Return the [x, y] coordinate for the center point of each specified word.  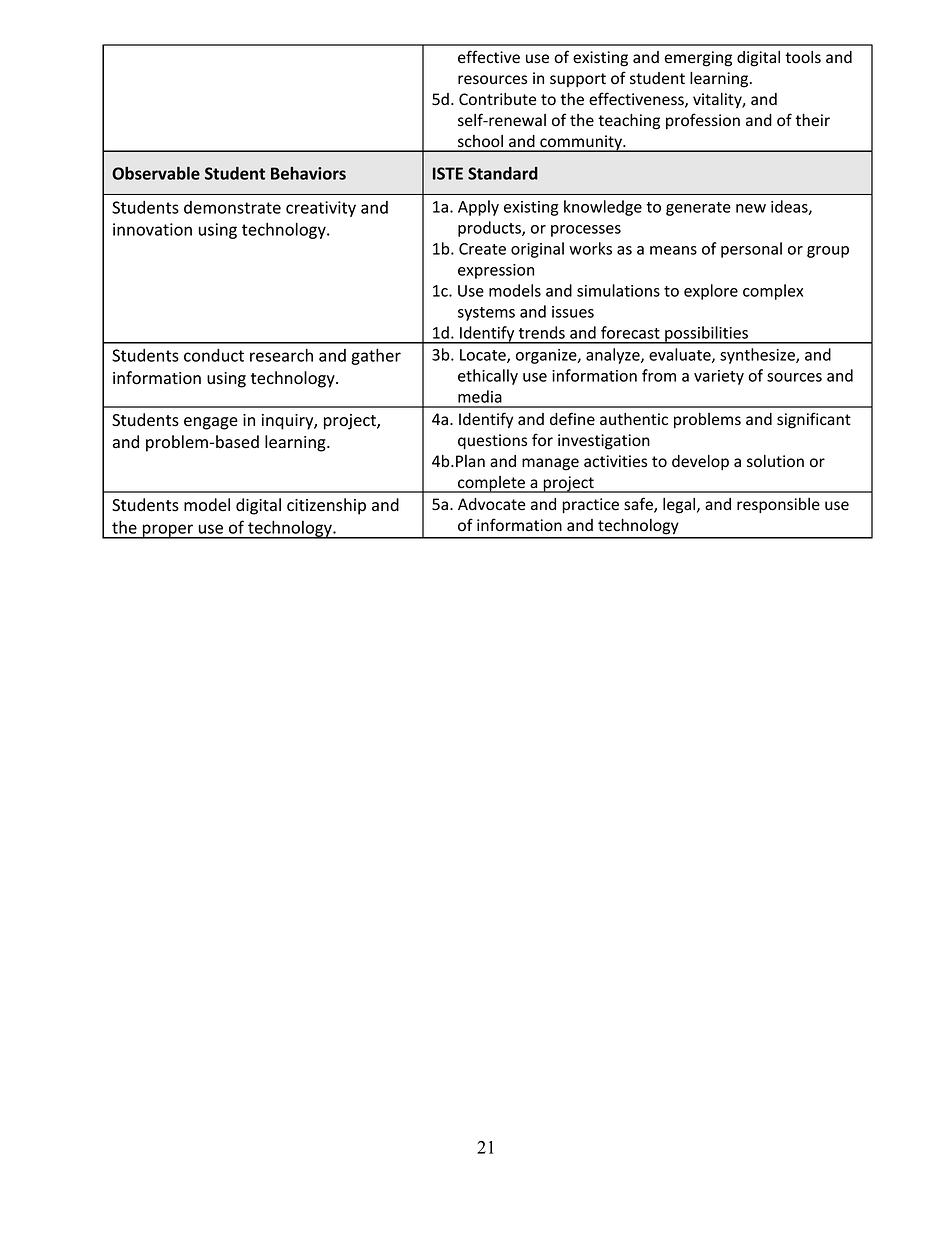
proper [167, 531]
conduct [214, 355]
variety [719, 377]
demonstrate [232, 207]
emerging [698, 59]
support [578, 80]
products [490, 229]
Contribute [497, 99]
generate [698, 209]
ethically [488, 377]
